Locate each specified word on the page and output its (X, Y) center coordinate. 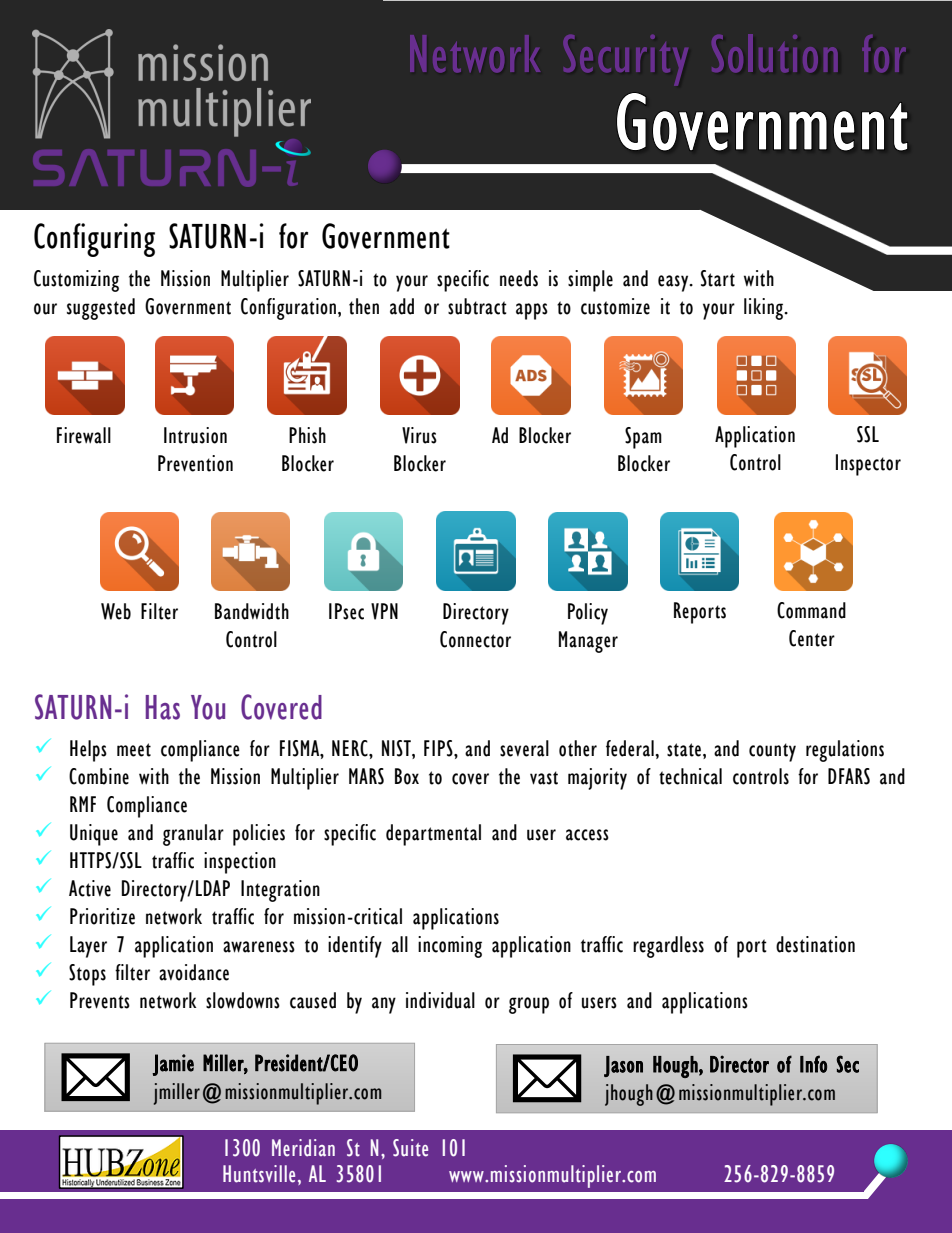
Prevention (195, 463)
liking (765, 309)
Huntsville (259, 1174)
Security (625, 60)
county (772, 752)
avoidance (194, 972)
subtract (477, 306)
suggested (101, 309)
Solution (775, 53)
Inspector (868, 465)
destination (815, 944)
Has (163, 707)
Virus (419, 435)
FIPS (439, 748)
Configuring (94, 240)
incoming (450, 947)
